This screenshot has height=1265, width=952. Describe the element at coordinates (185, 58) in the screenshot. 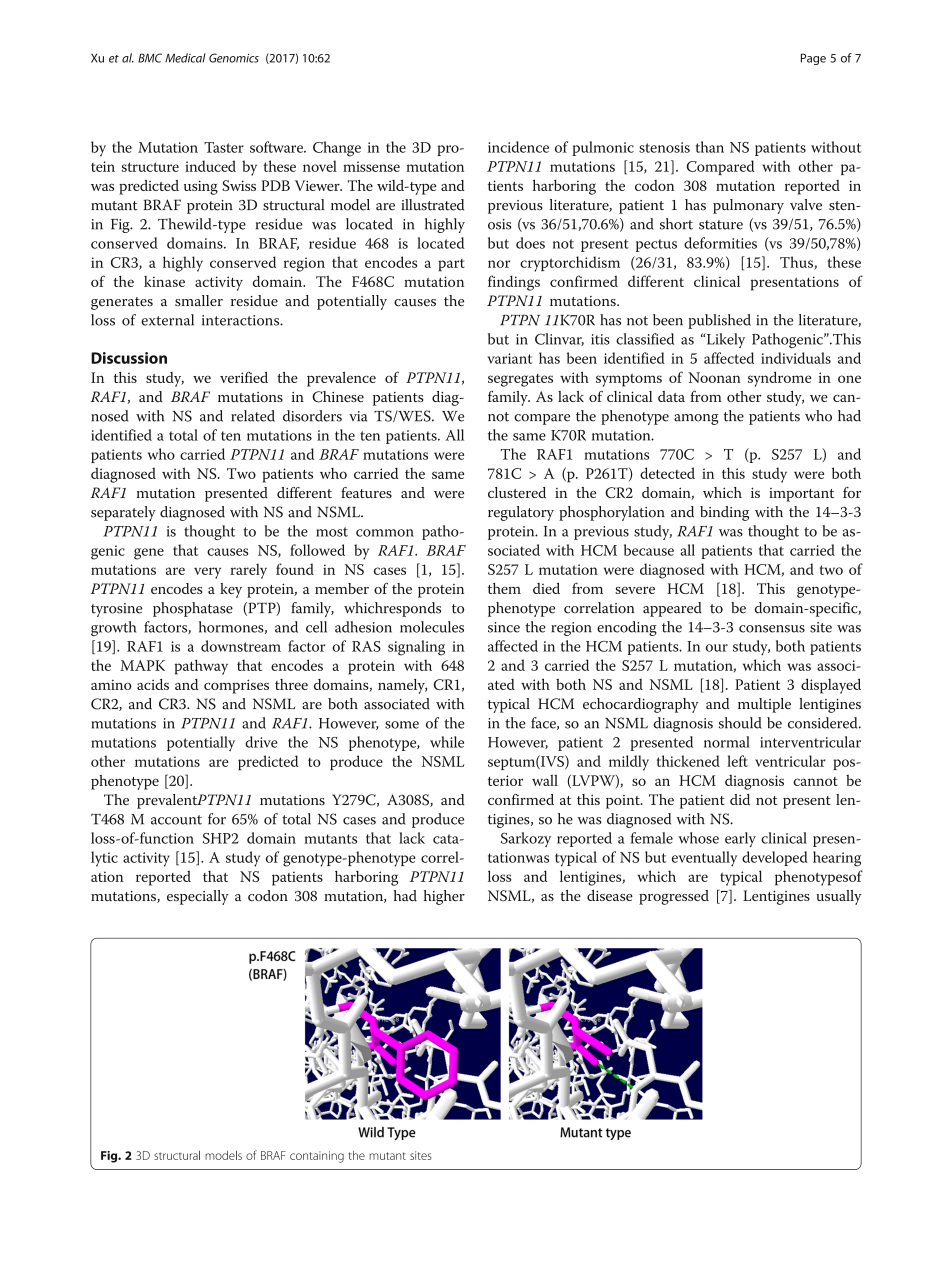

I see `Medical` at that location.
